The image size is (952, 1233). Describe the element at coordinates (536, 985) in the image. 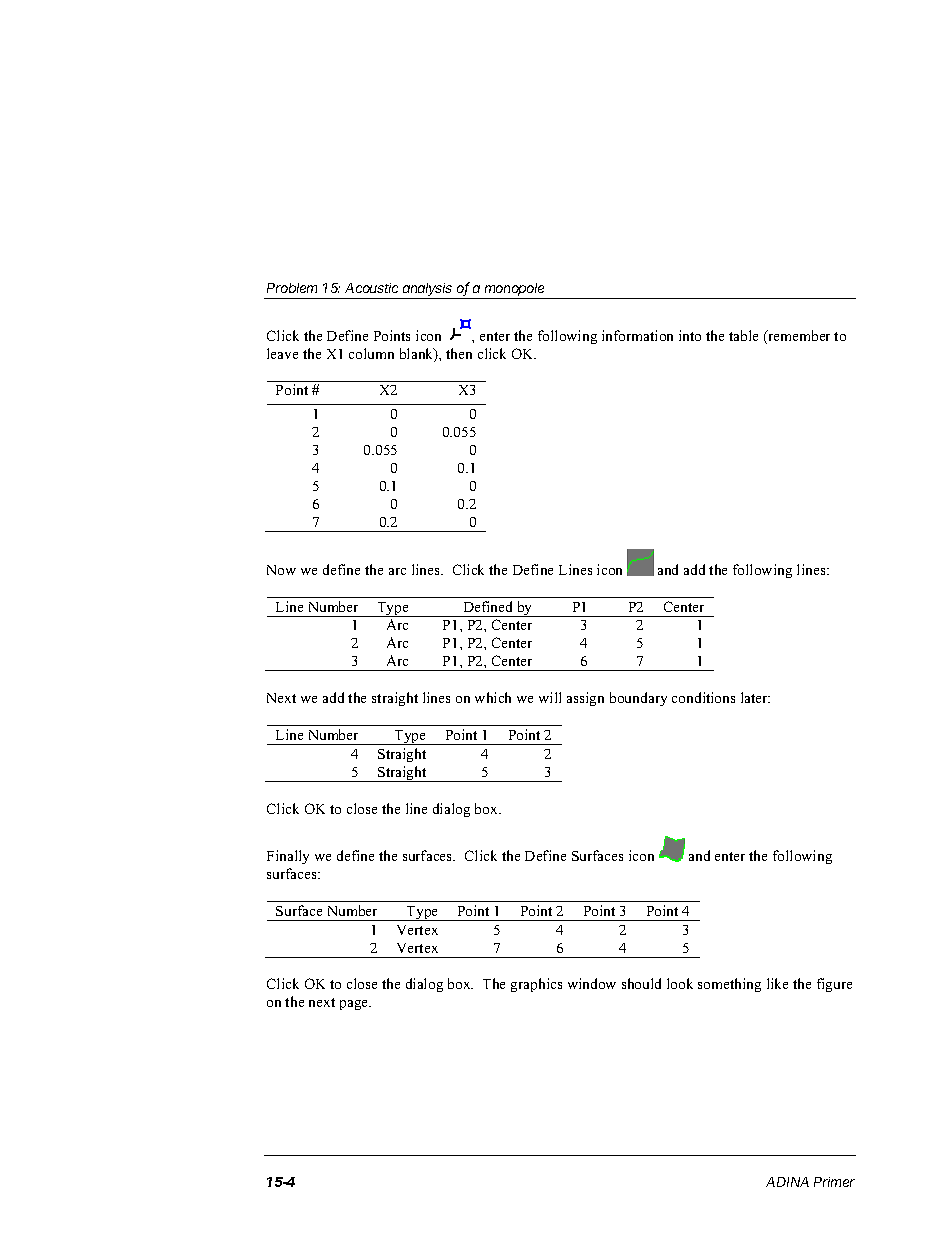

I see `graphics` at that location.
